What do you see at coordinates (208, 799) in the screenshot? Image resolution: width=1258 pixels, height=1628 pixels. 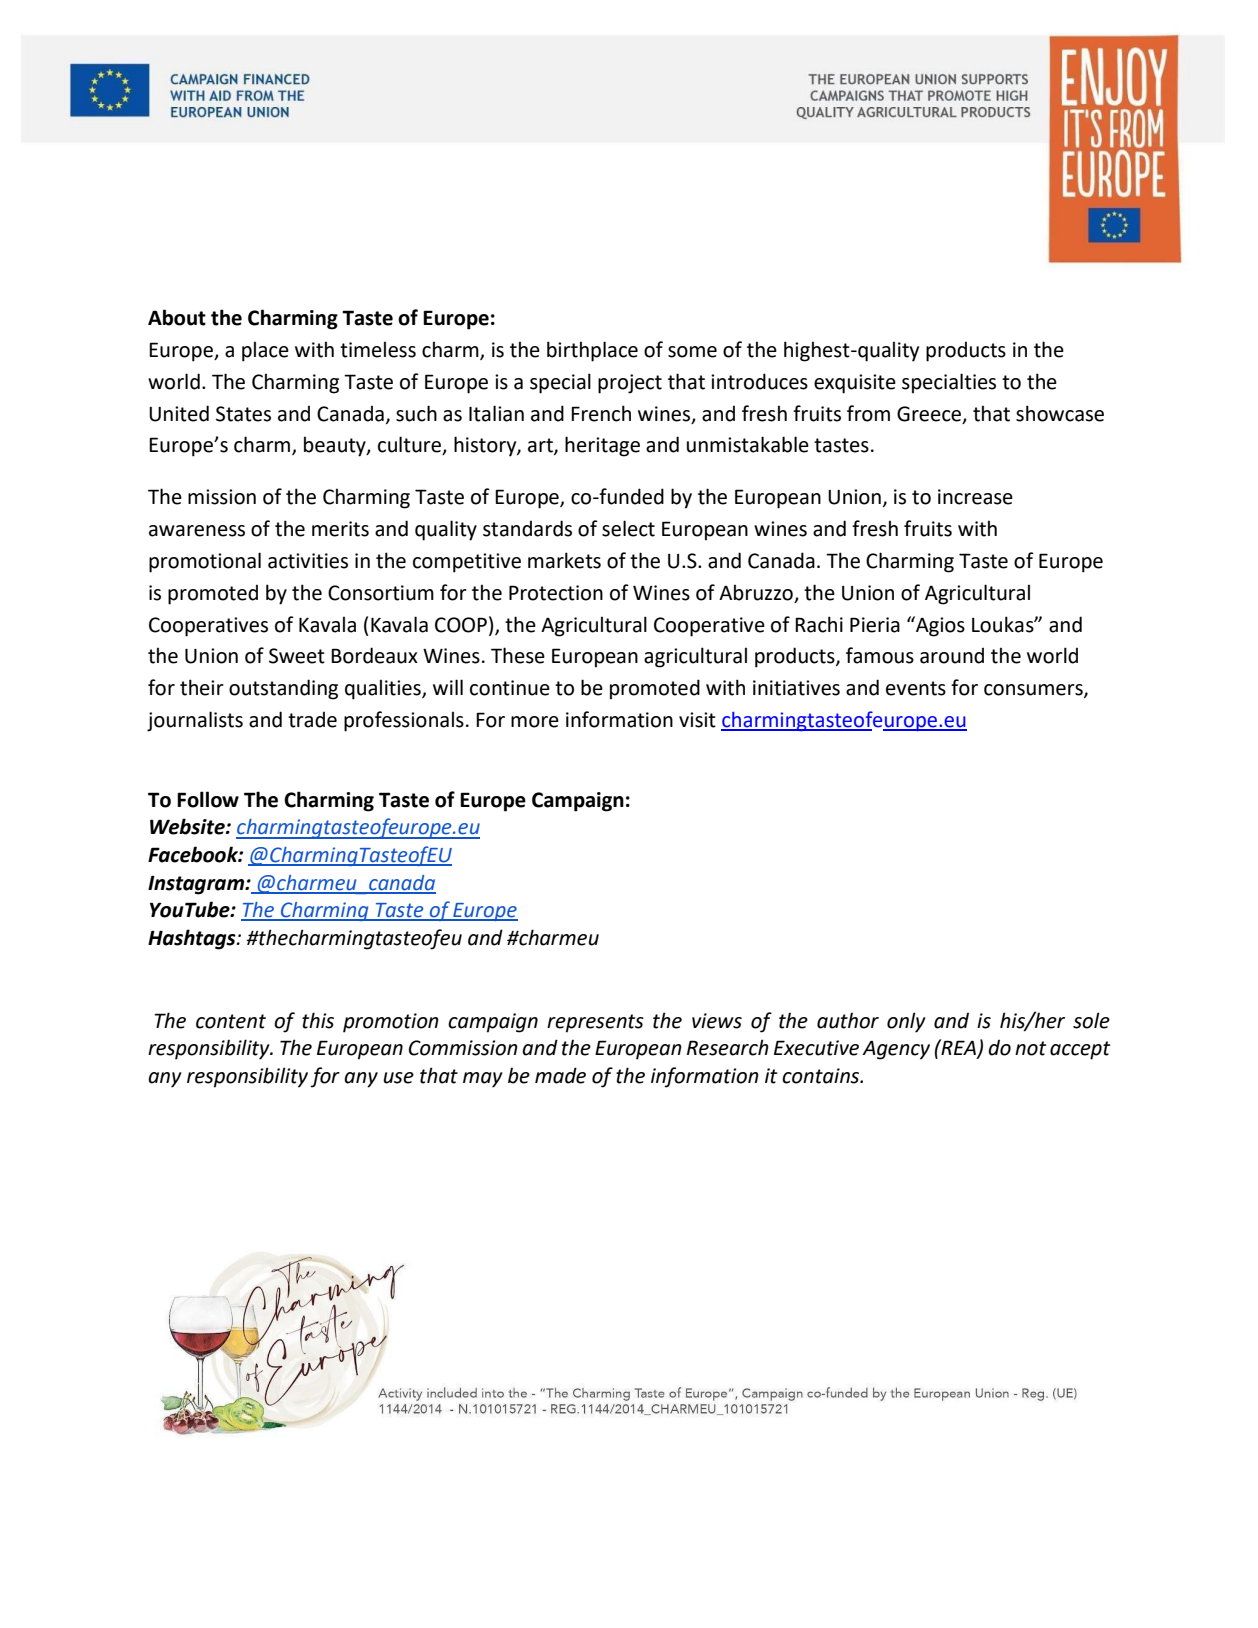 I see `Follow` at bounding box center [208, 799].
